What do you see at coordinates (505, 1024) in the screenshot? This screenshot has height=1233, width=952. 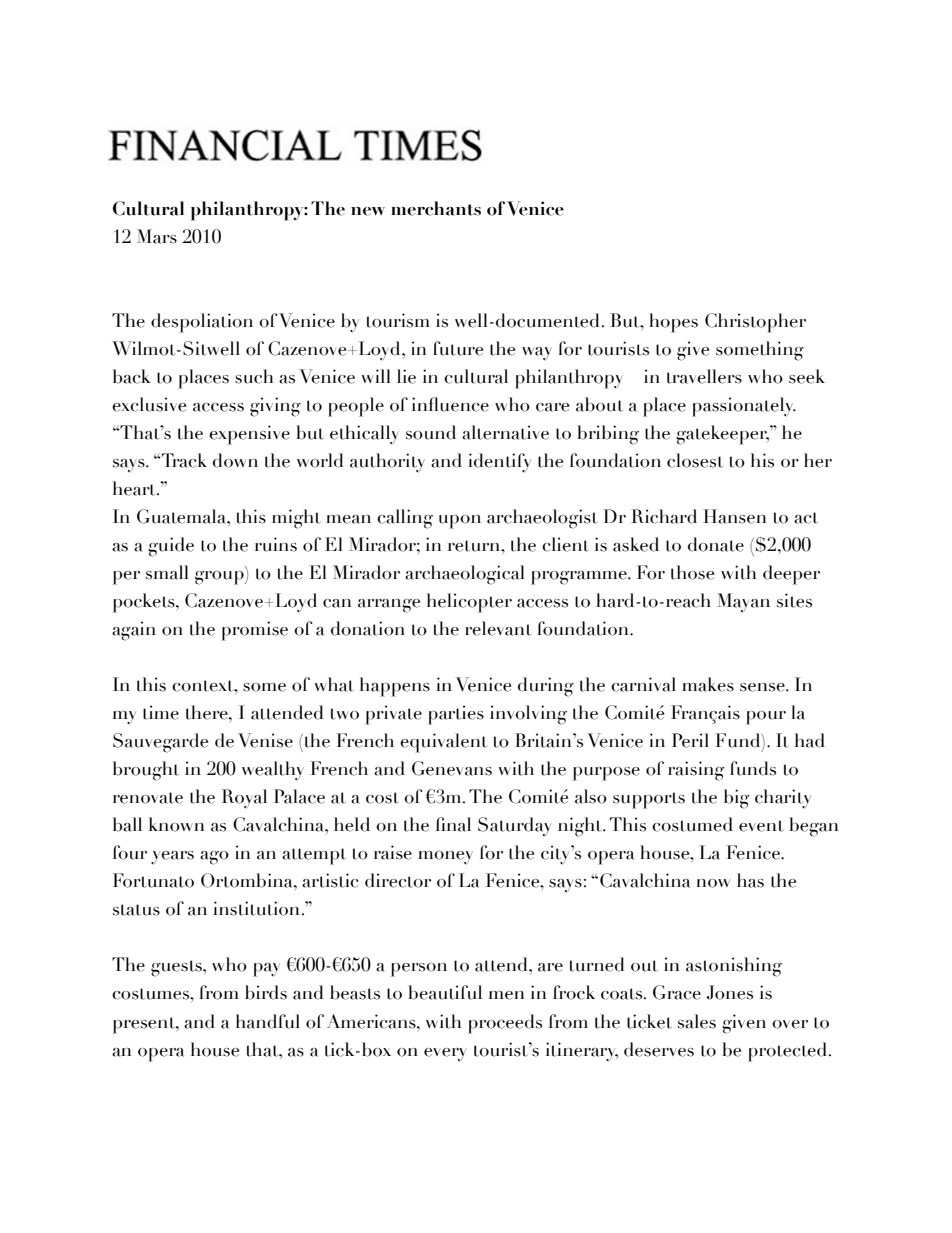 I see `proceeds` at bounding box center [505, 1024].
